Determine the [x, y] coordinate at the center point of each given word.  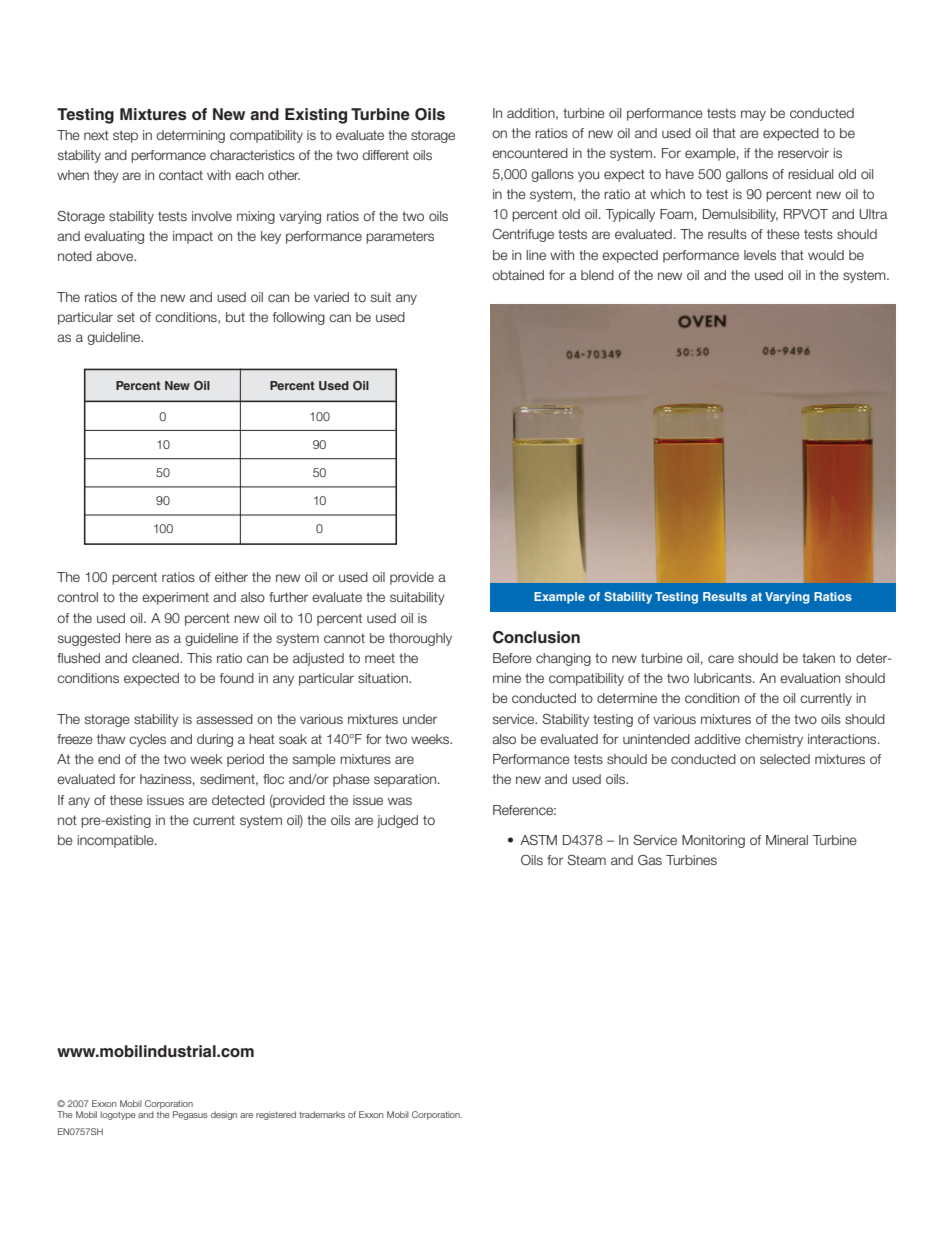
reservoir [803, 153]
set [126, 317]
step [125, 136]
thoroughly [420, 639]
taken [818, 658]
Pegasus [190, 1115]
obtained [518, 275]
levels [760, 255]
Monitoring [713, 841]
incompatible [116, 841]
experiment [175, 598]
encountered [530, 153]
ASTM [538, 840]
